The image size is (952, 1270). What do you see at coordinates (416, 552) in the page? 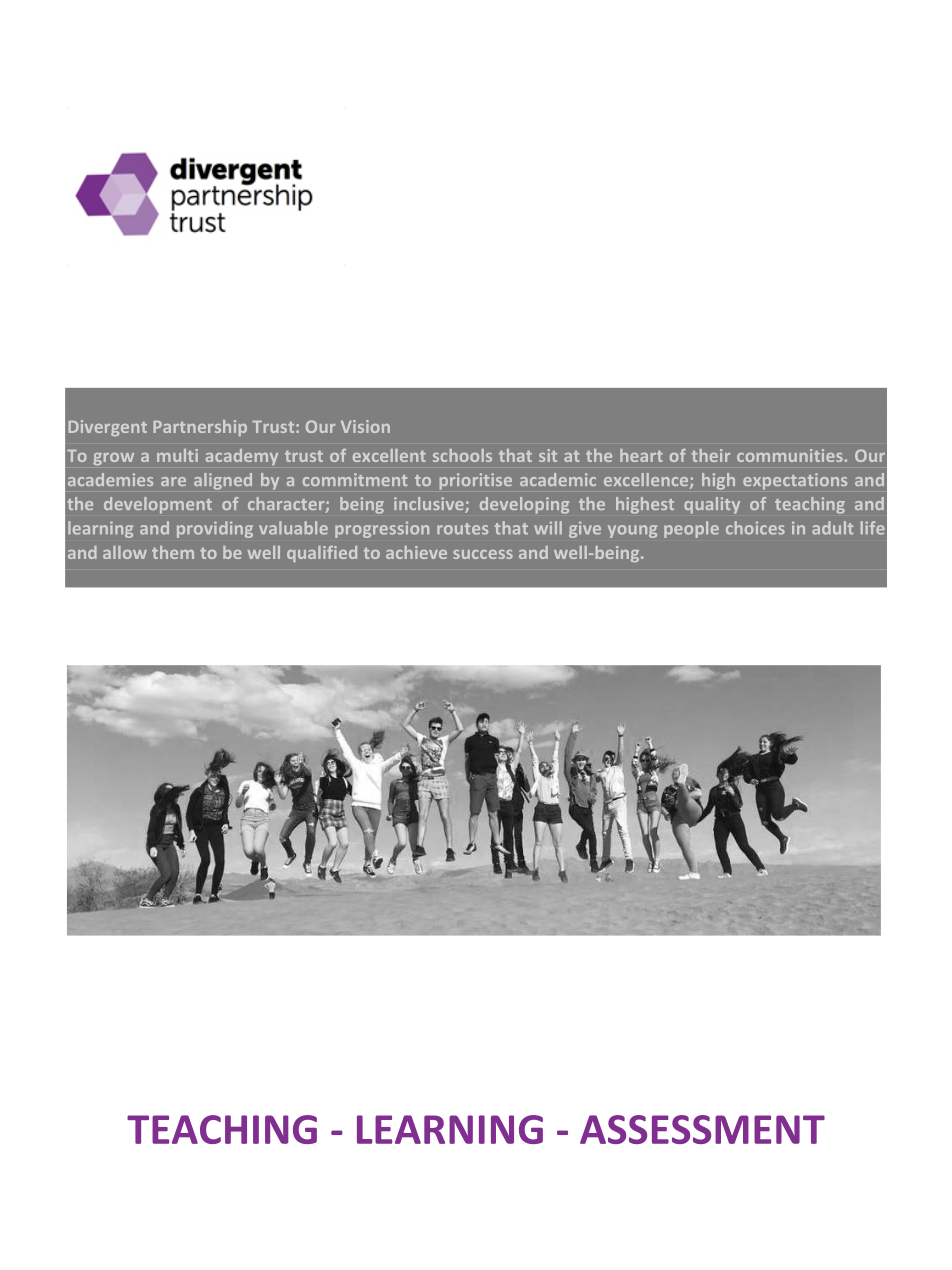
I see `achieve` at bounding box center [416, 552].
